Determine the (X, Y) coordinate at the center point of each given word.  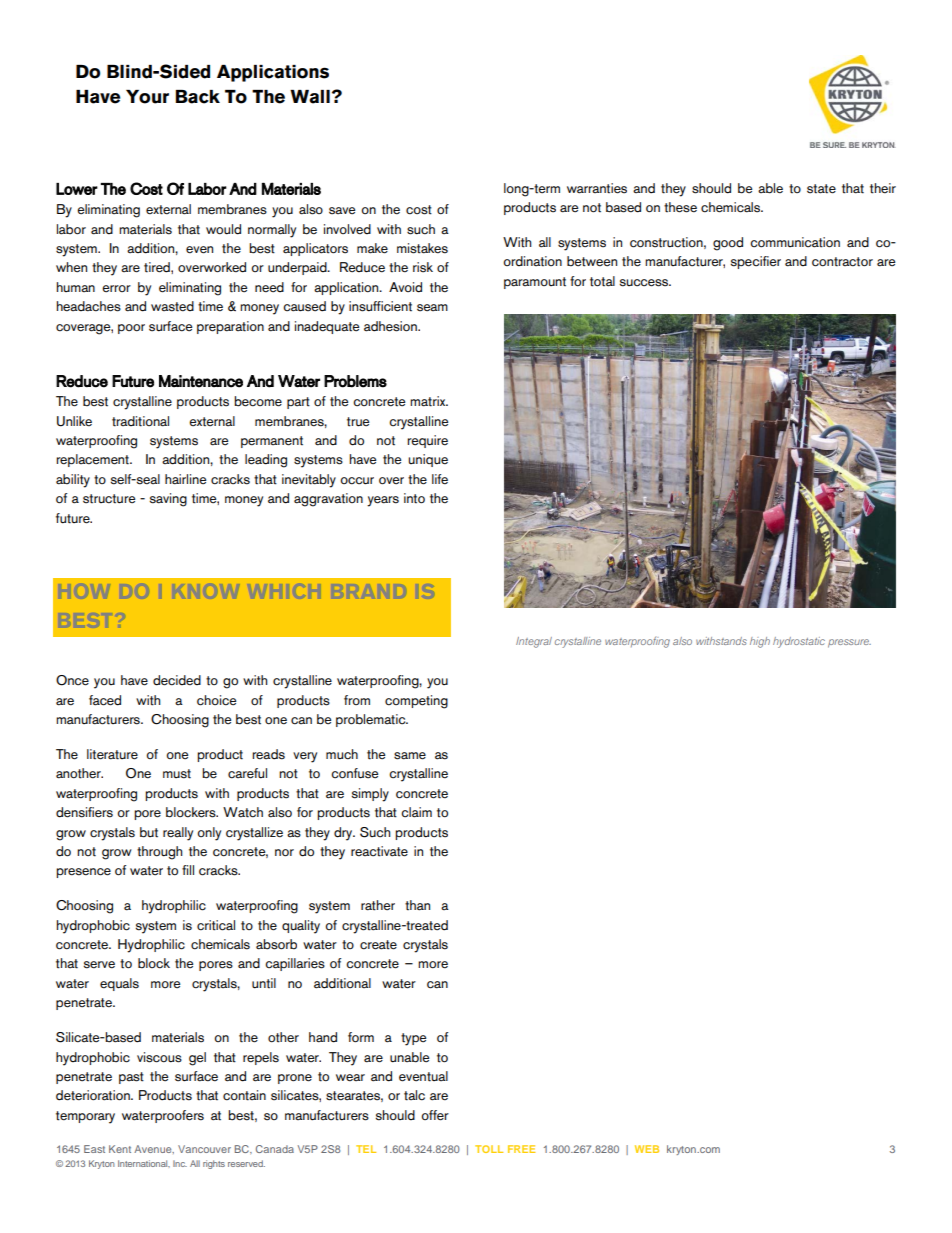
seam (432, 308)
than (417, 905)
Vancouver (204, 1149)
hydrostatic (799, 642)
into (414, 498)
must (177, 774)
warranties (597, 188)
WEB (647, 1149)
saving (168, 500)
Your (147, 97)
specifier (756, 262)
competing (416, 702)
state (821, 189)
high (760, 642)
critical (216, 925)
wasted (172, 306)
